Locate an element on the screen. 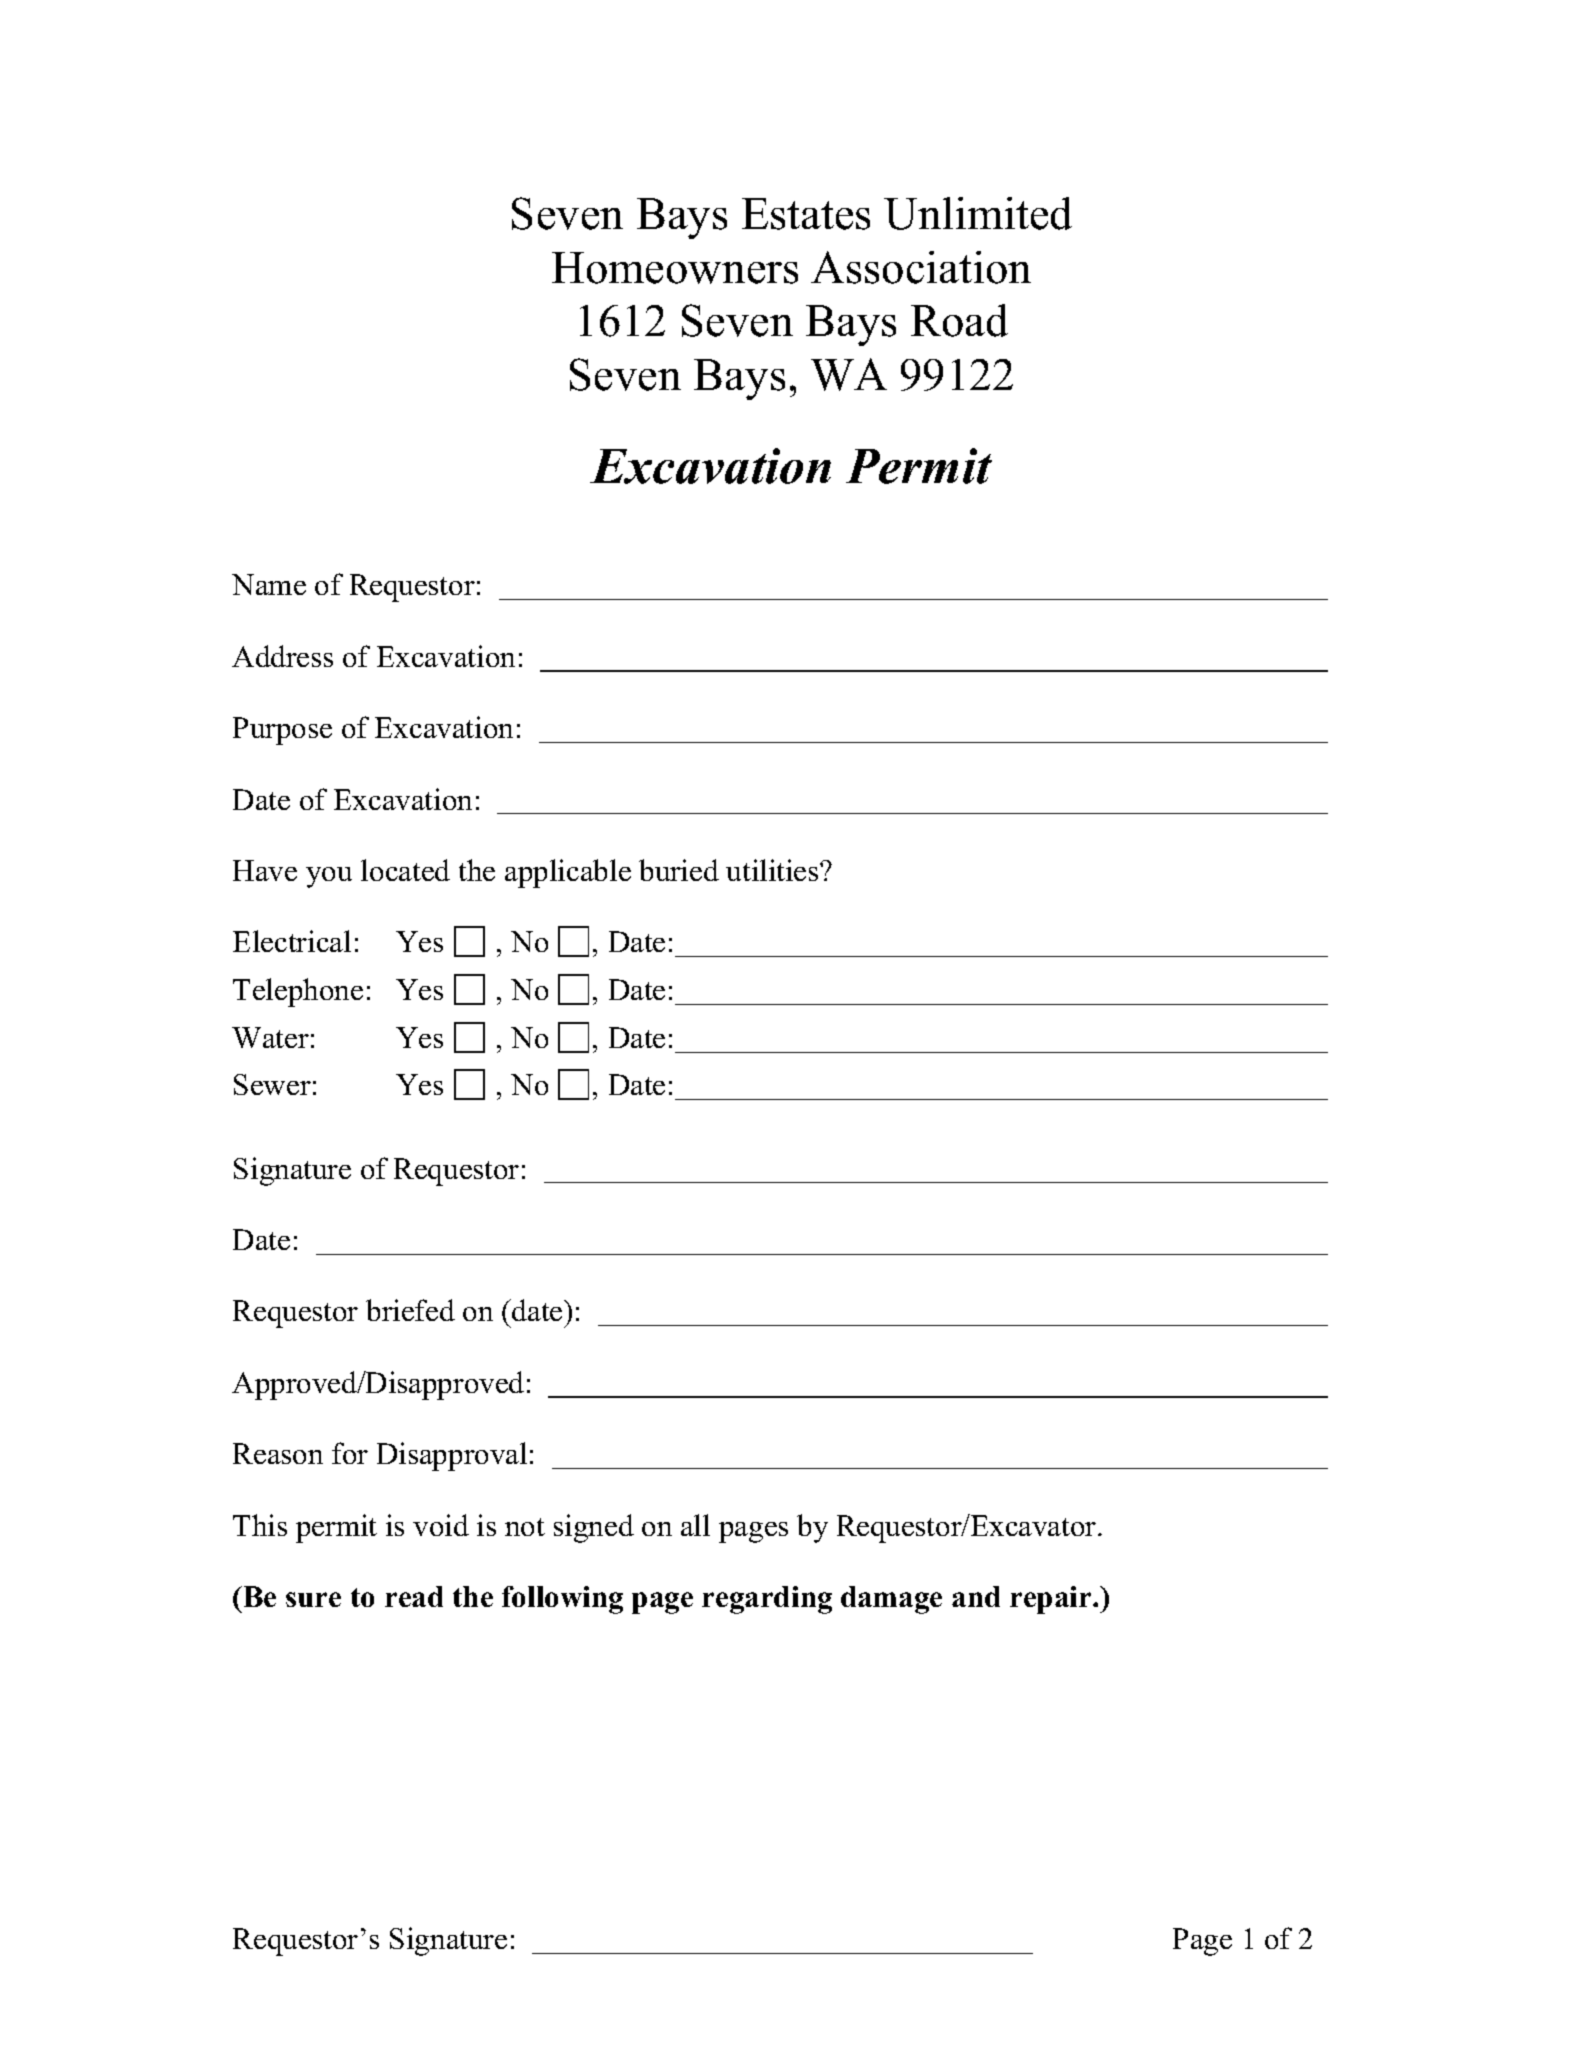 This screenshot has height=2050, width=1584. Homeowners is located at coordinates (675, 268).
